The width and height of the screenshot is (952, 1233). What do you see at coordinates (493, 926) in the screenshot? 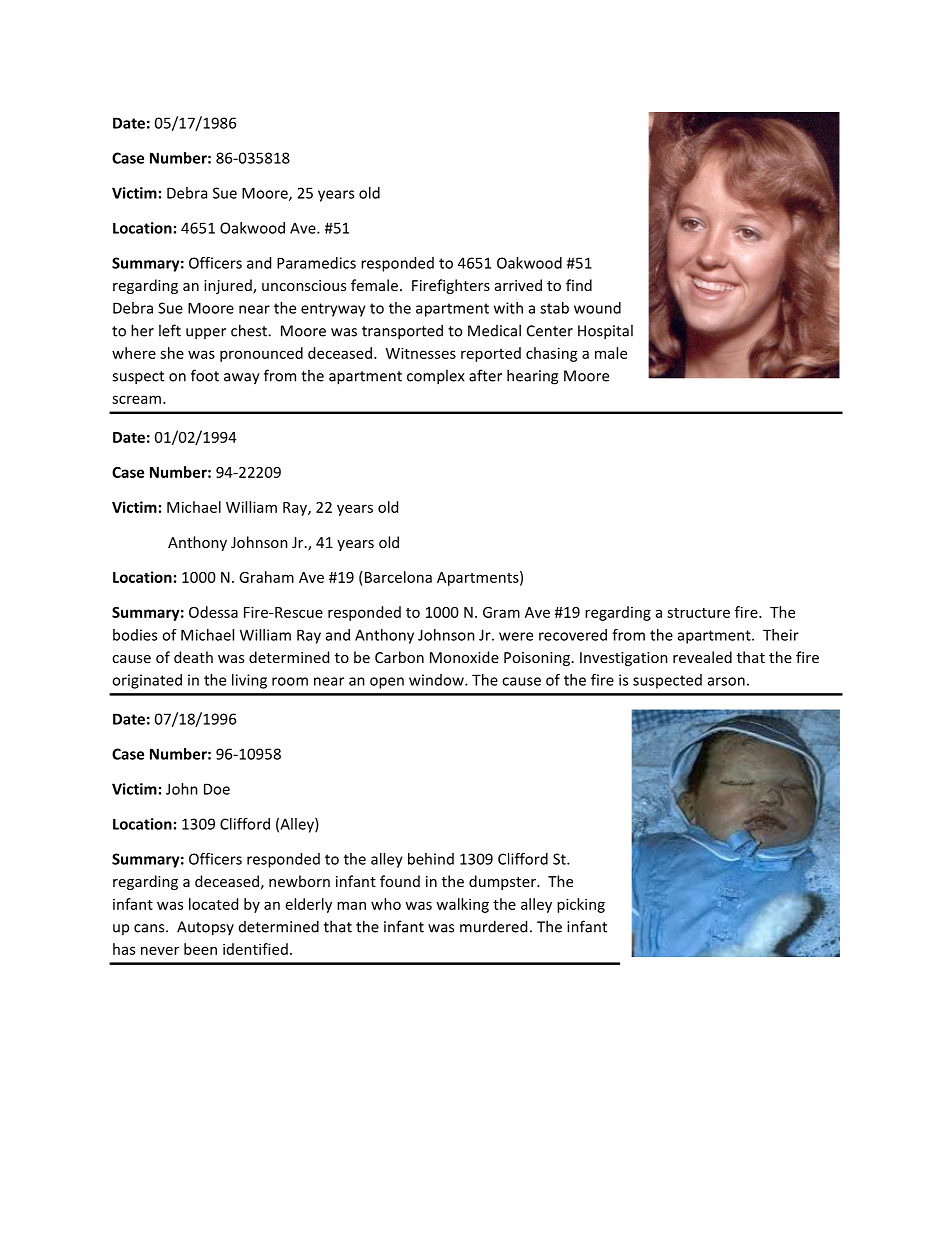
I see `murdered` at bounding box center [493, 926].
